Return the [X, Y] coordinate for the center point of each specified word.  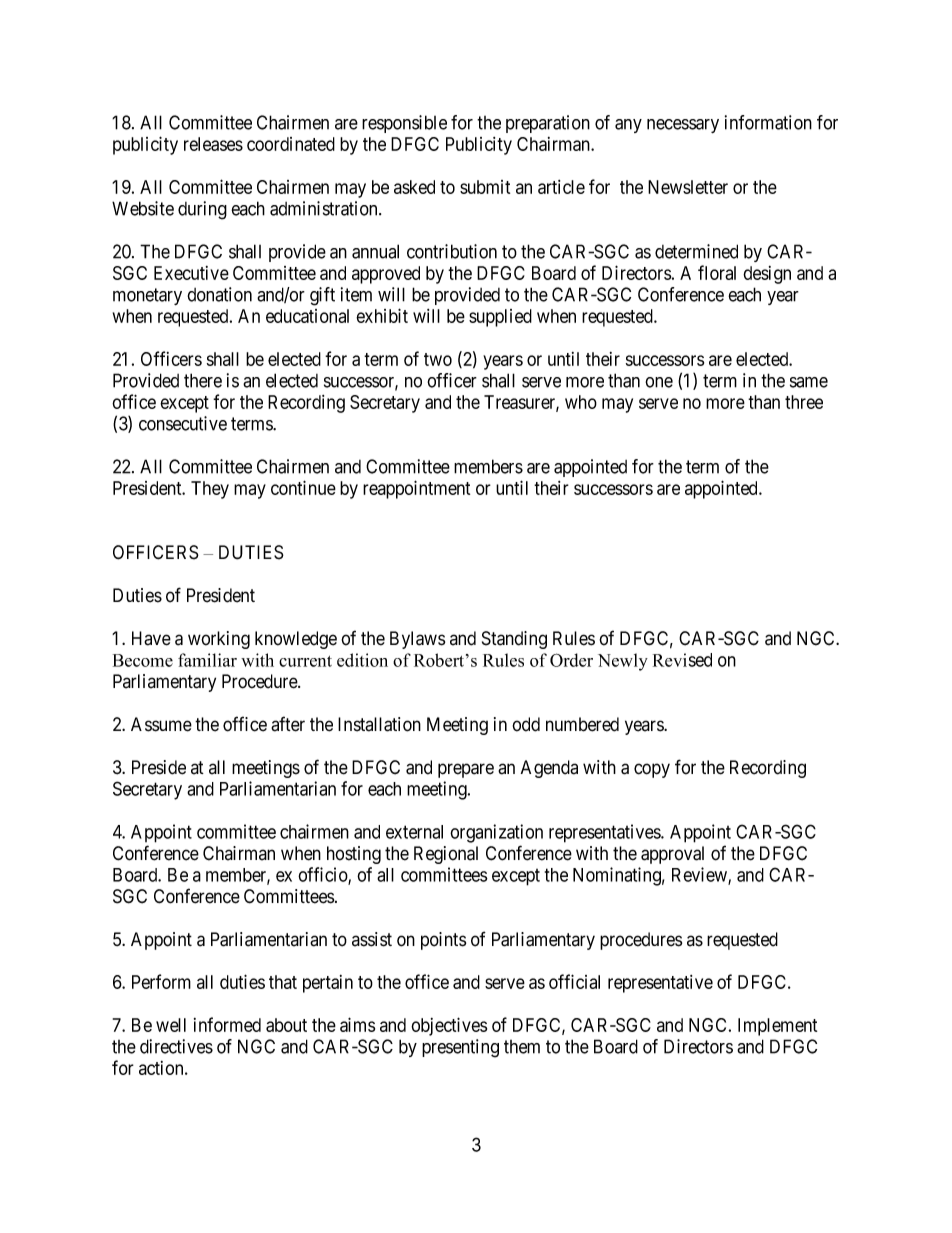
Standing [514, 640]
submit [485, 187]
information [768, 122]
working [219, 640]
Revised [682, 660]
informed [227, 1024]
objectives [449, 1026]
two [438, 359]
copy [652, 770]
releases [213, 144]
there [203, 380]
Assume [161, 724]
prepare [466, 770]
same [809, 382]
